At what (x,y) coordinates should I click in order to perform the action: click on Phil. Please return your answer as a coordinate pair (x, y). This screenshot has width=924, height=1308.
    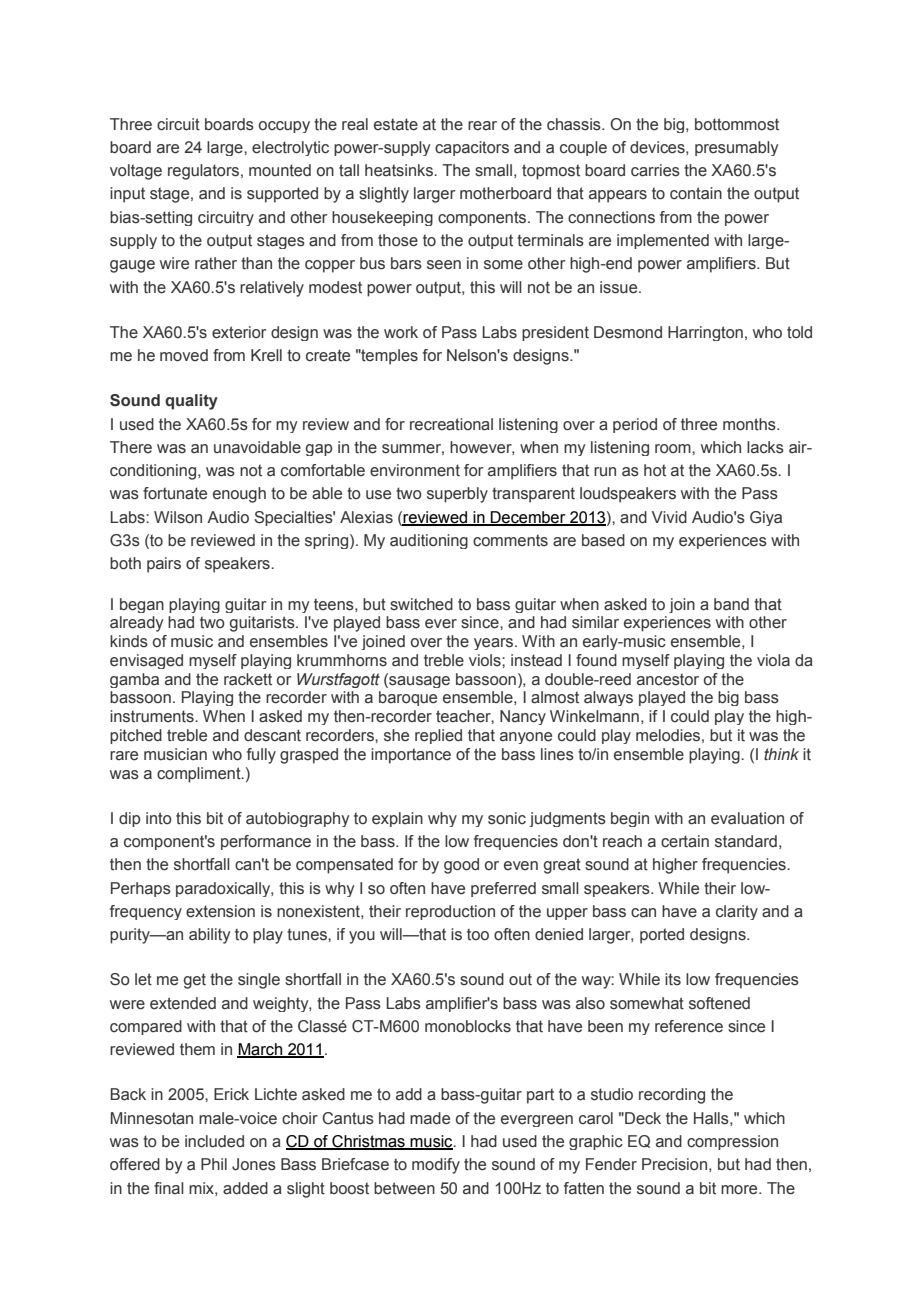
    Looking at the image, I should click on (214, 1164).
